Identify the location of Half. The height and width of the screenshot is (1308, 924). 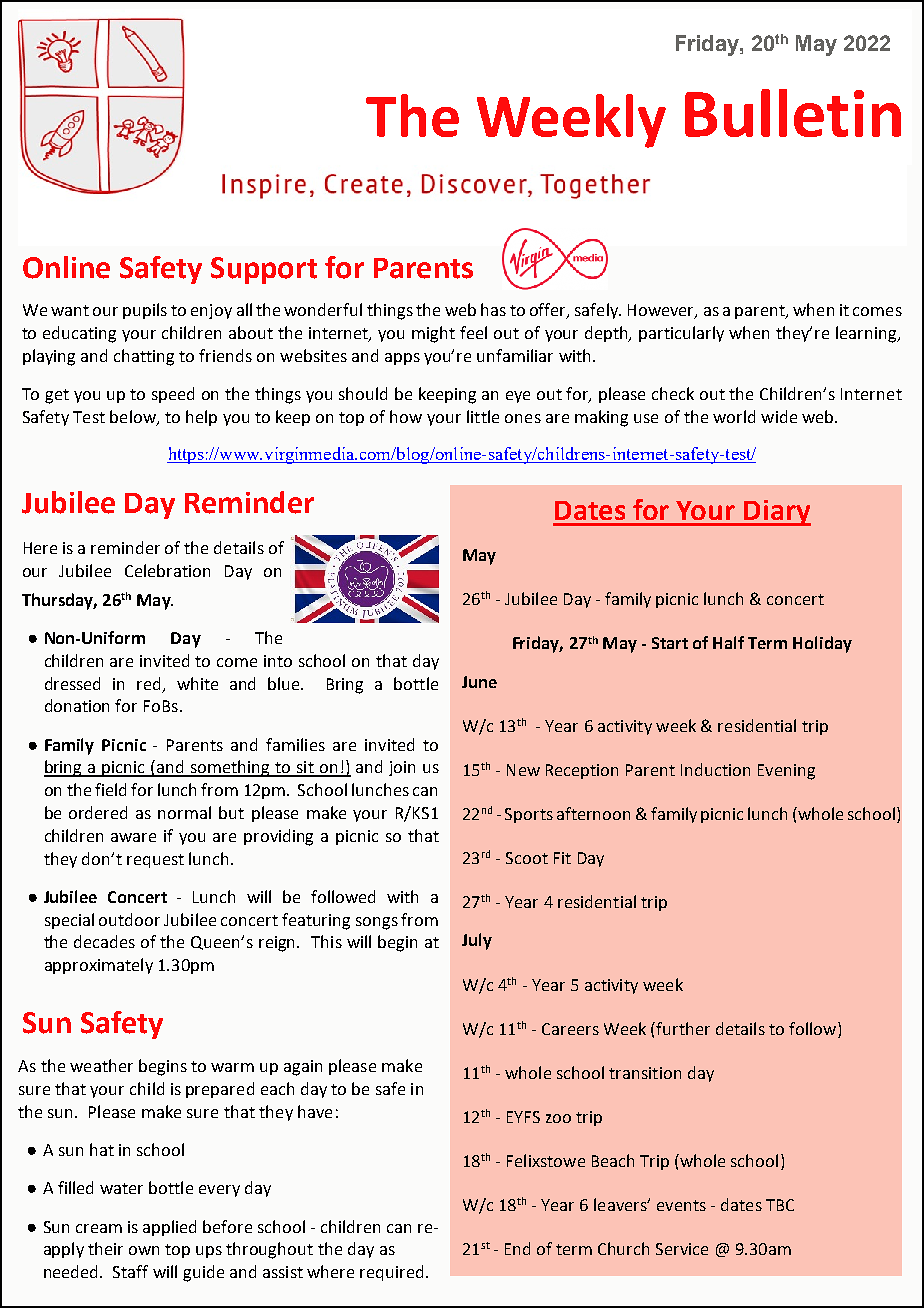
(728, 642).
